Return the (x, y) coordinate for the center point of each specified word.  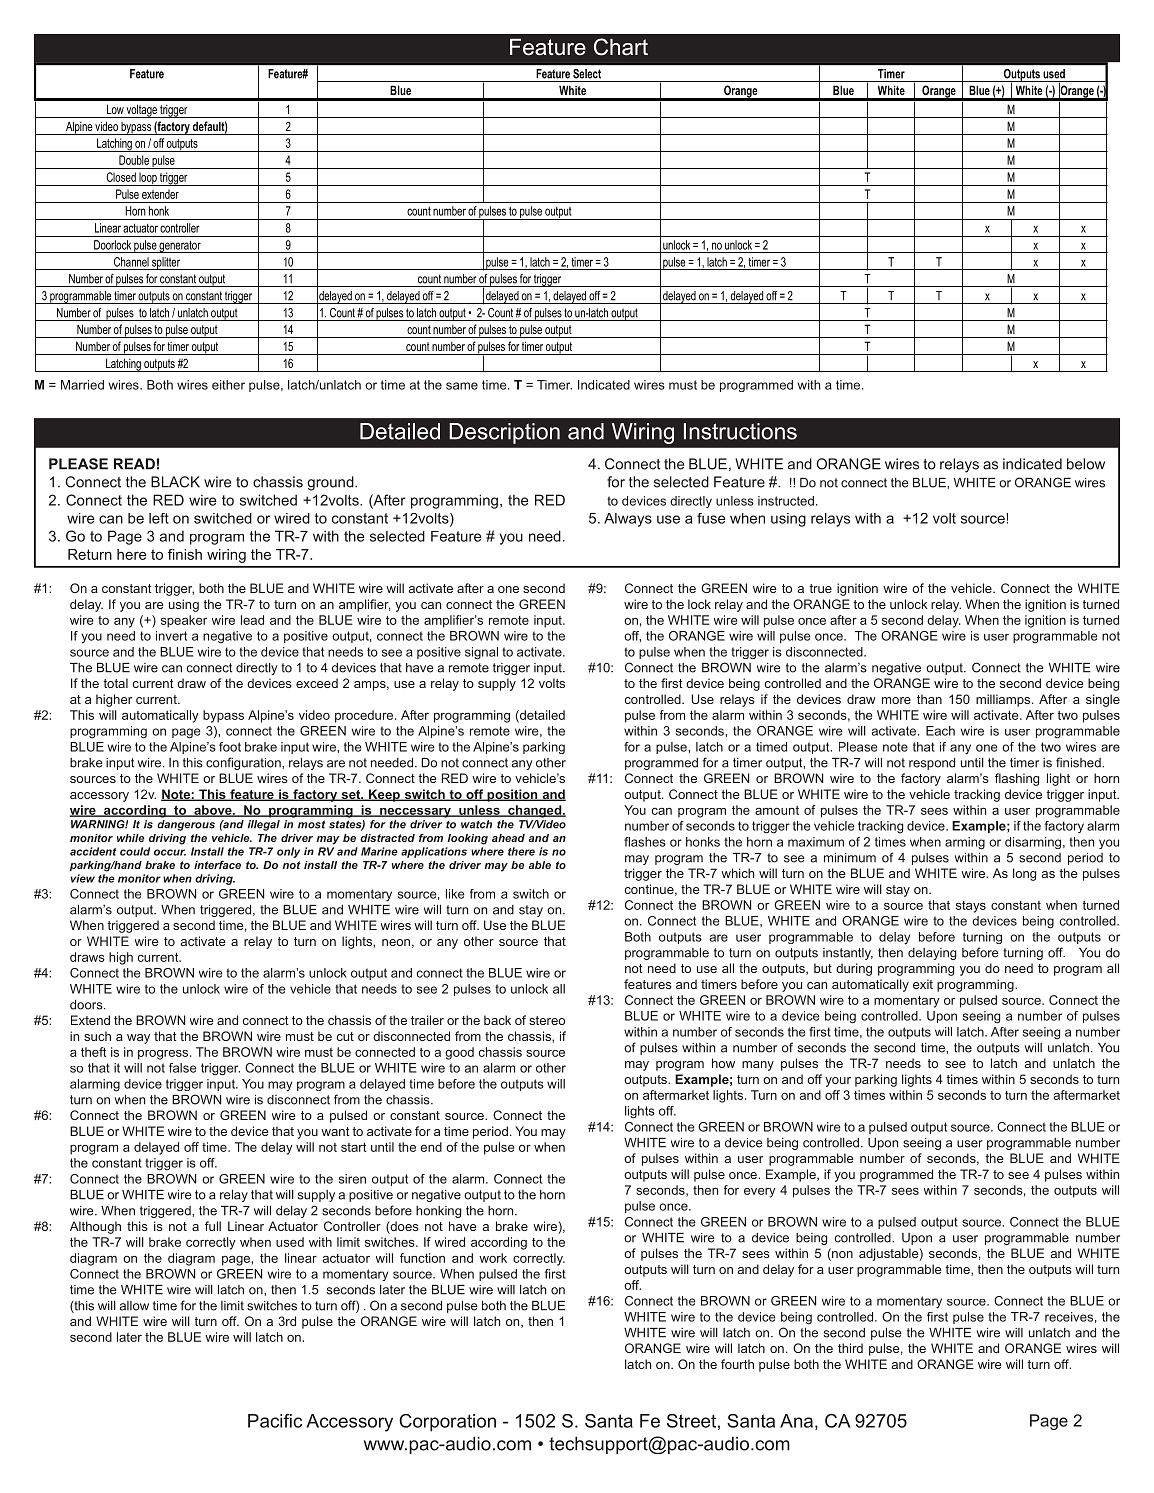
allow (134, 1306)
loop (148, 179)
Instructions (740, 431)
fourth (737, 1364)
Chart (621, 47)
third (850, 1348)
